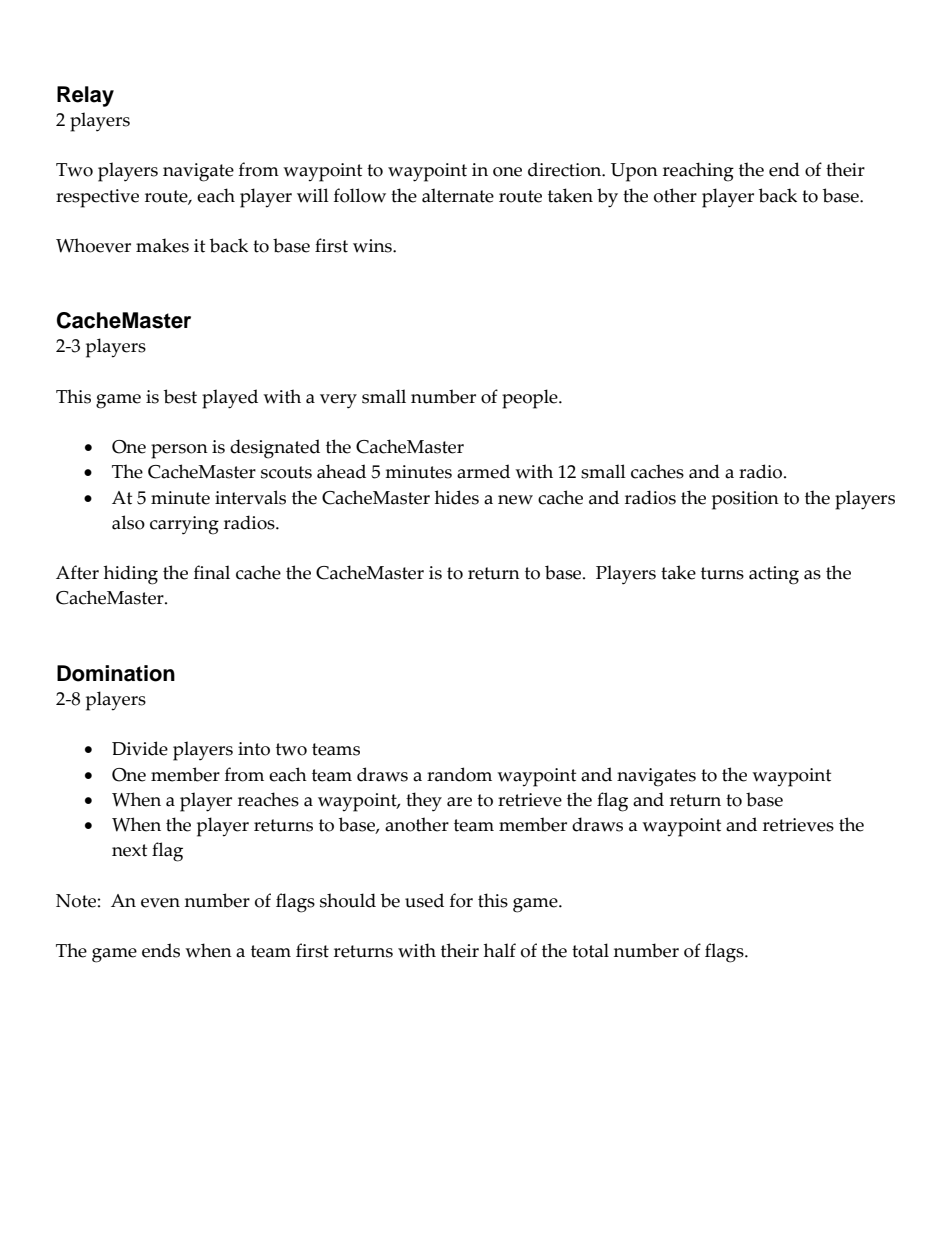 The image size is (952, 1233). What do you see at coordinates (458, 195) in the document?
I see `alternate` at bounding box center [458, 195].
